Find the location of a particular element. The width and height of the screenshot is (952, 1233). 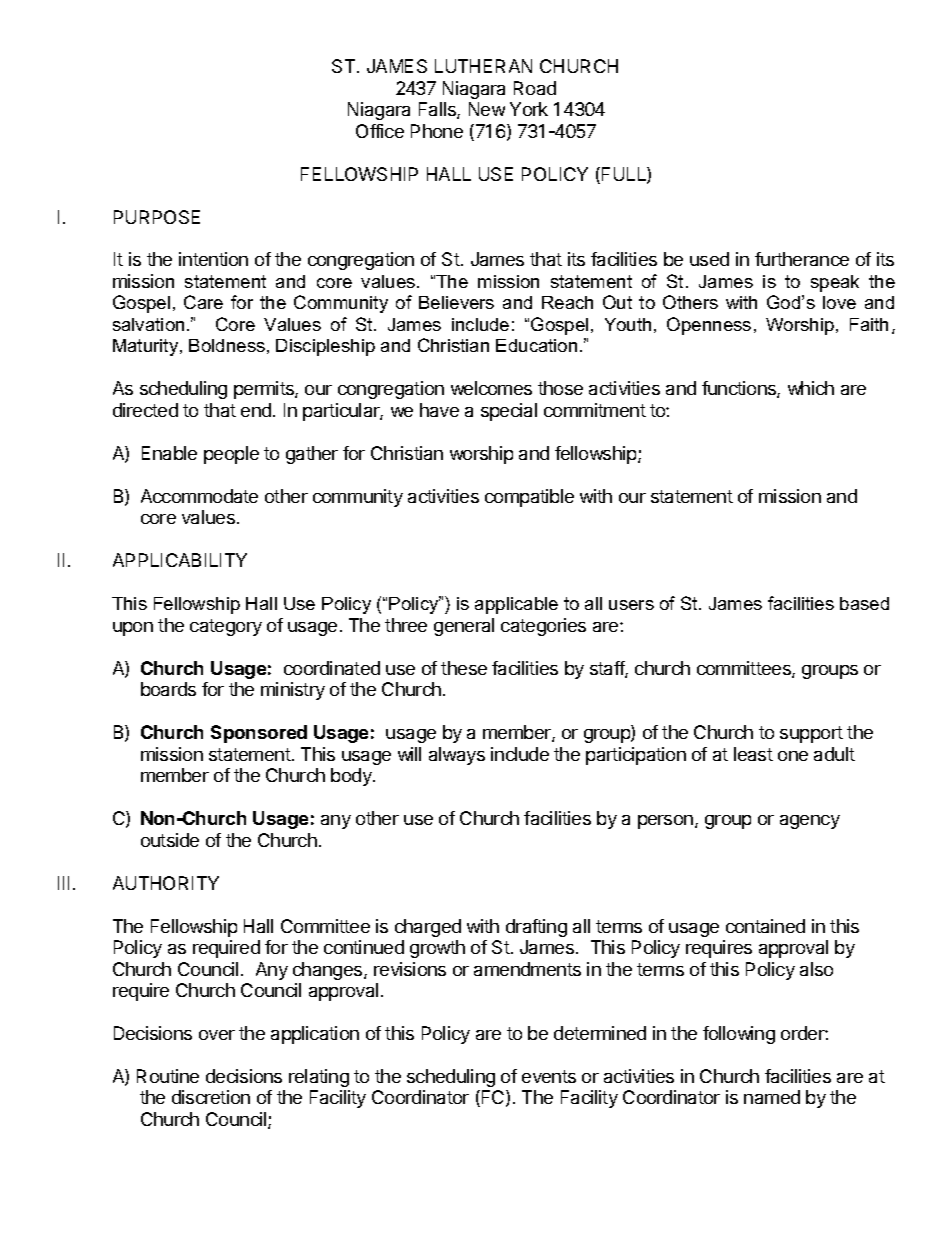

PURPOSE is located at coordinates (157, 217).
